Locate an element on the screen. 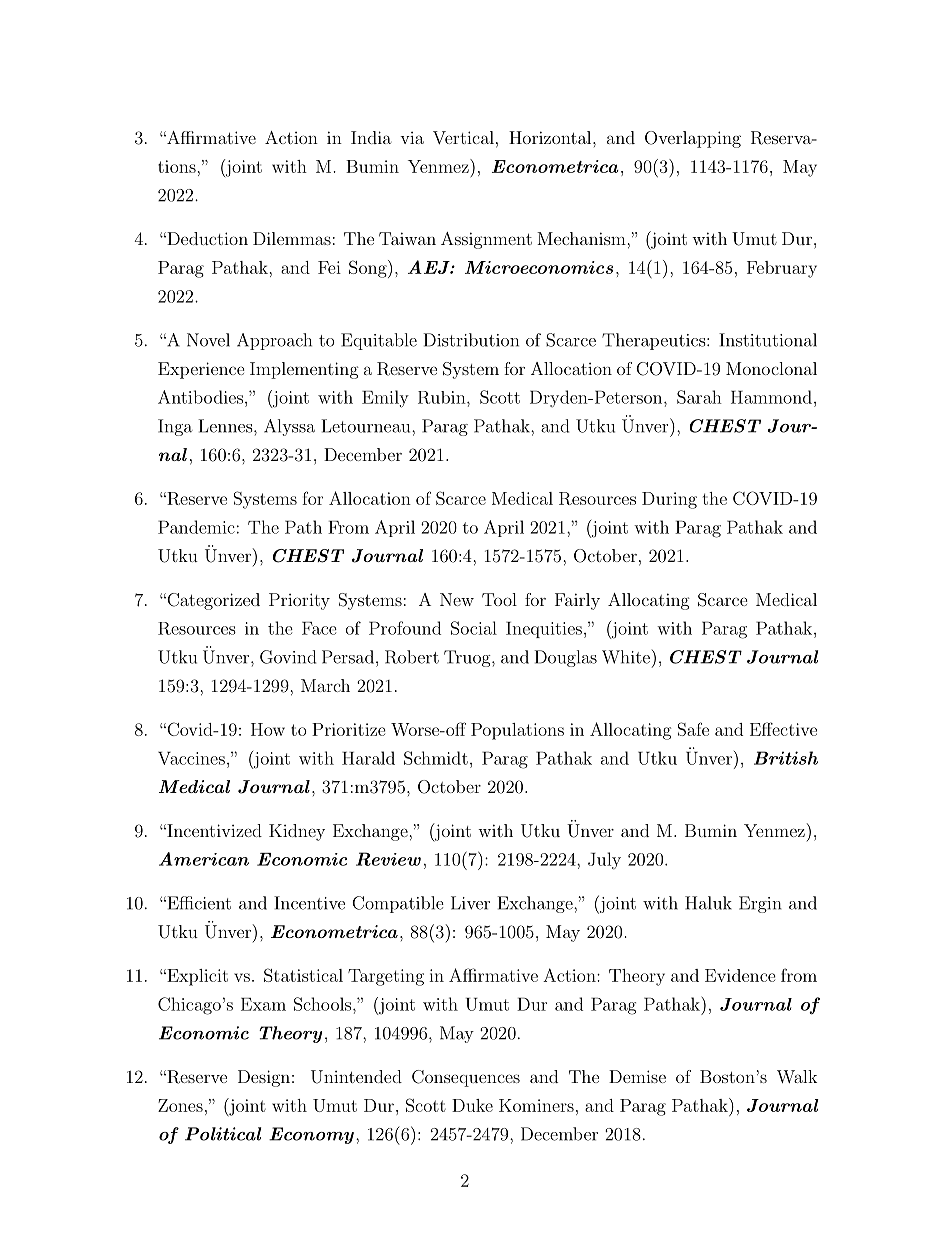 This screenshot has width=952, height=1233. Schmidt is located at coordinates (436, 758).
